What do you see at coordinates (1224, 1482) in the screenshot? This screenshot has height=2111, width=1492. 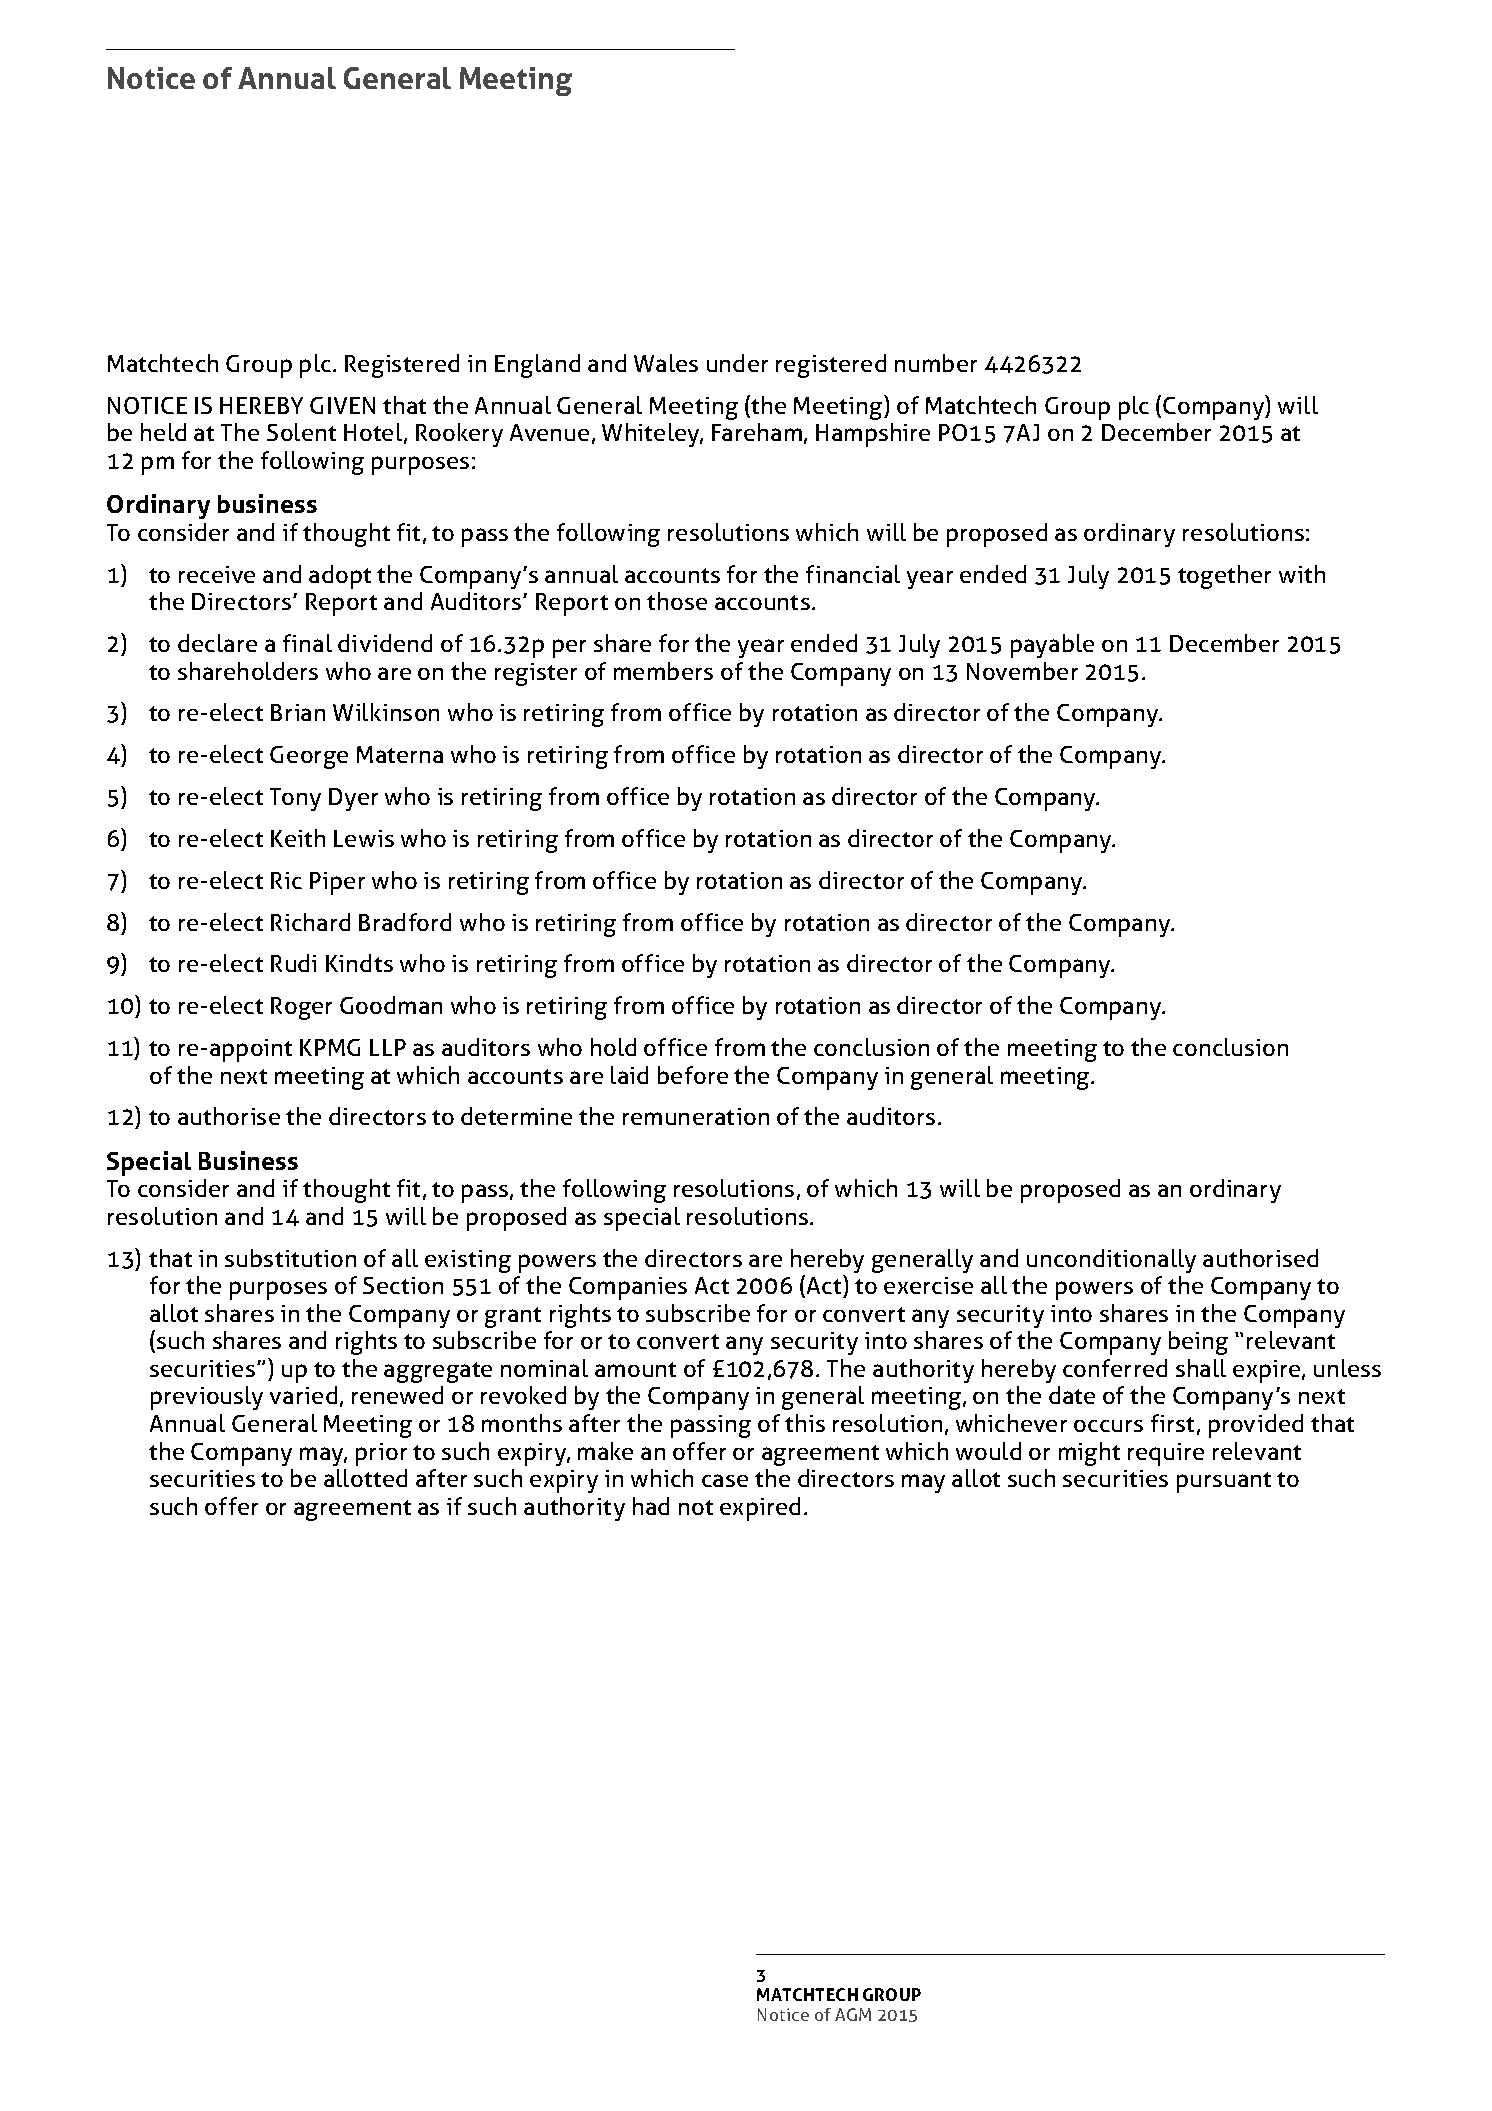 I see `pursuant` at bounding box center [1224, 1482].
